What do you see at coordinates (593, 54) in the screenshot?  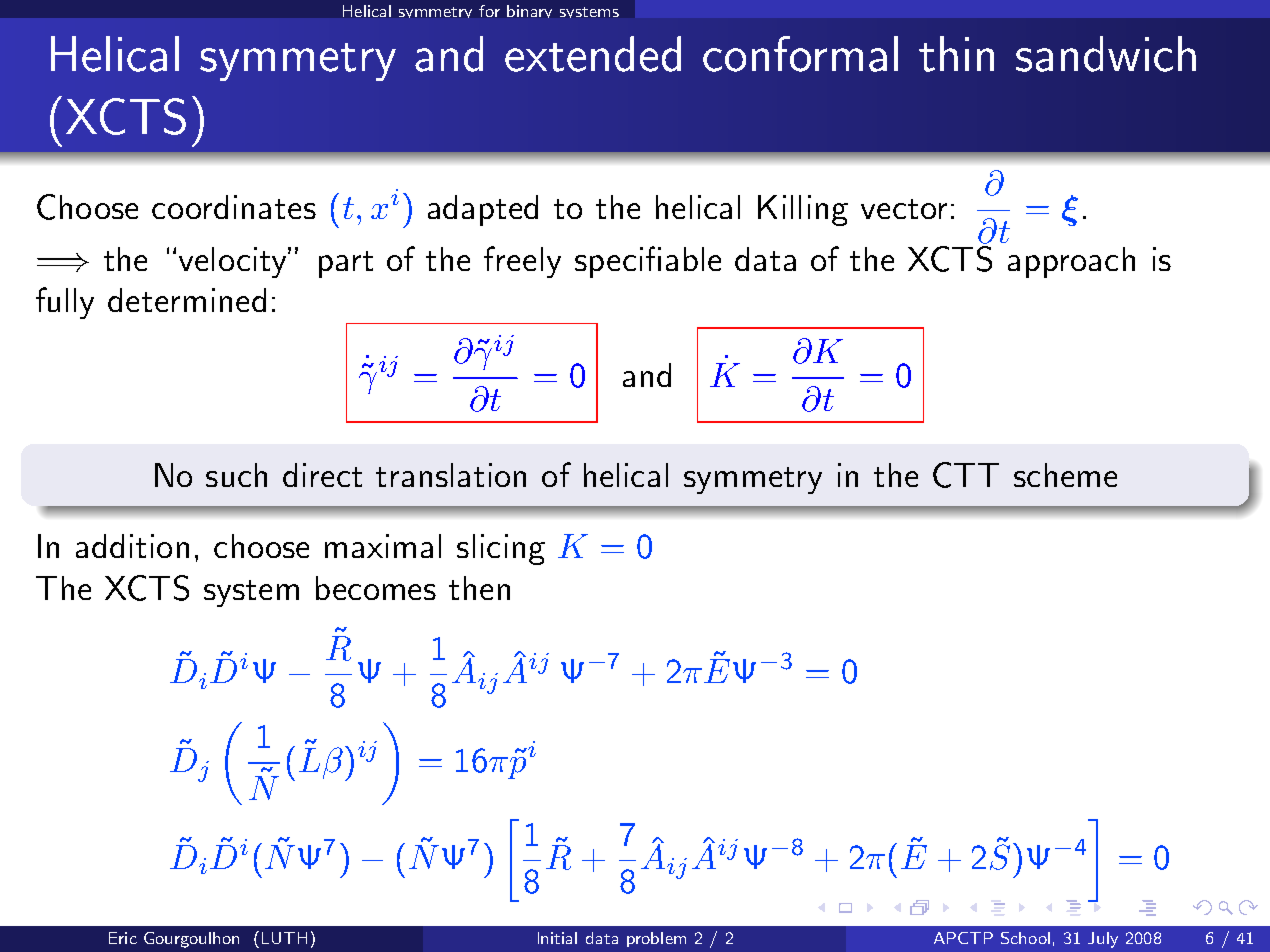 I see `extended` at bounding box center [593, 54].
